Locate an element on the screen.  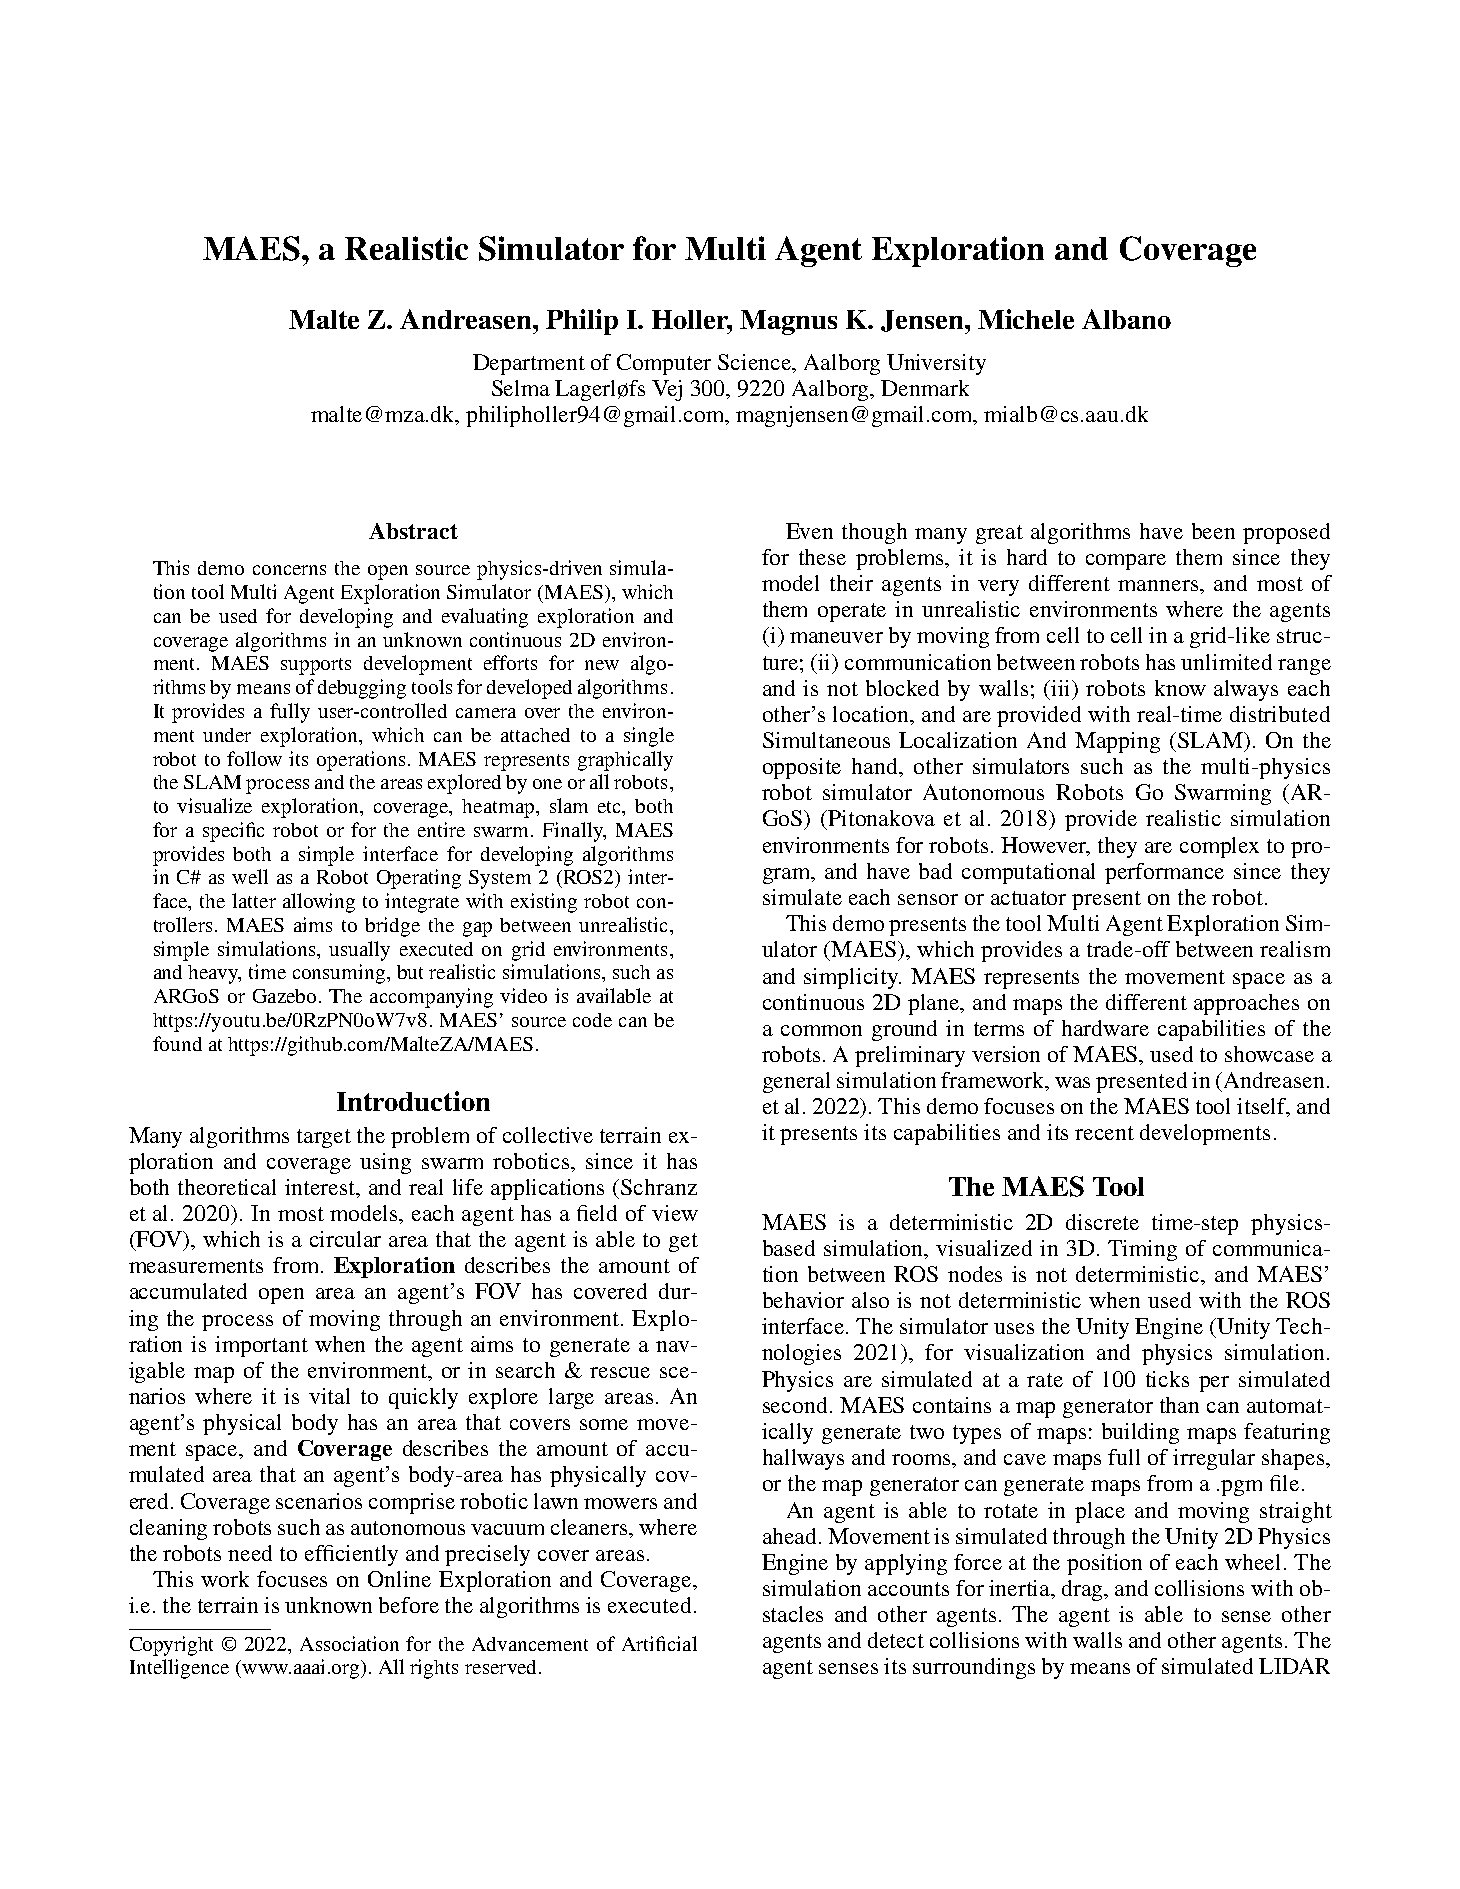
maneuver is located at coordinates (836, 637).
